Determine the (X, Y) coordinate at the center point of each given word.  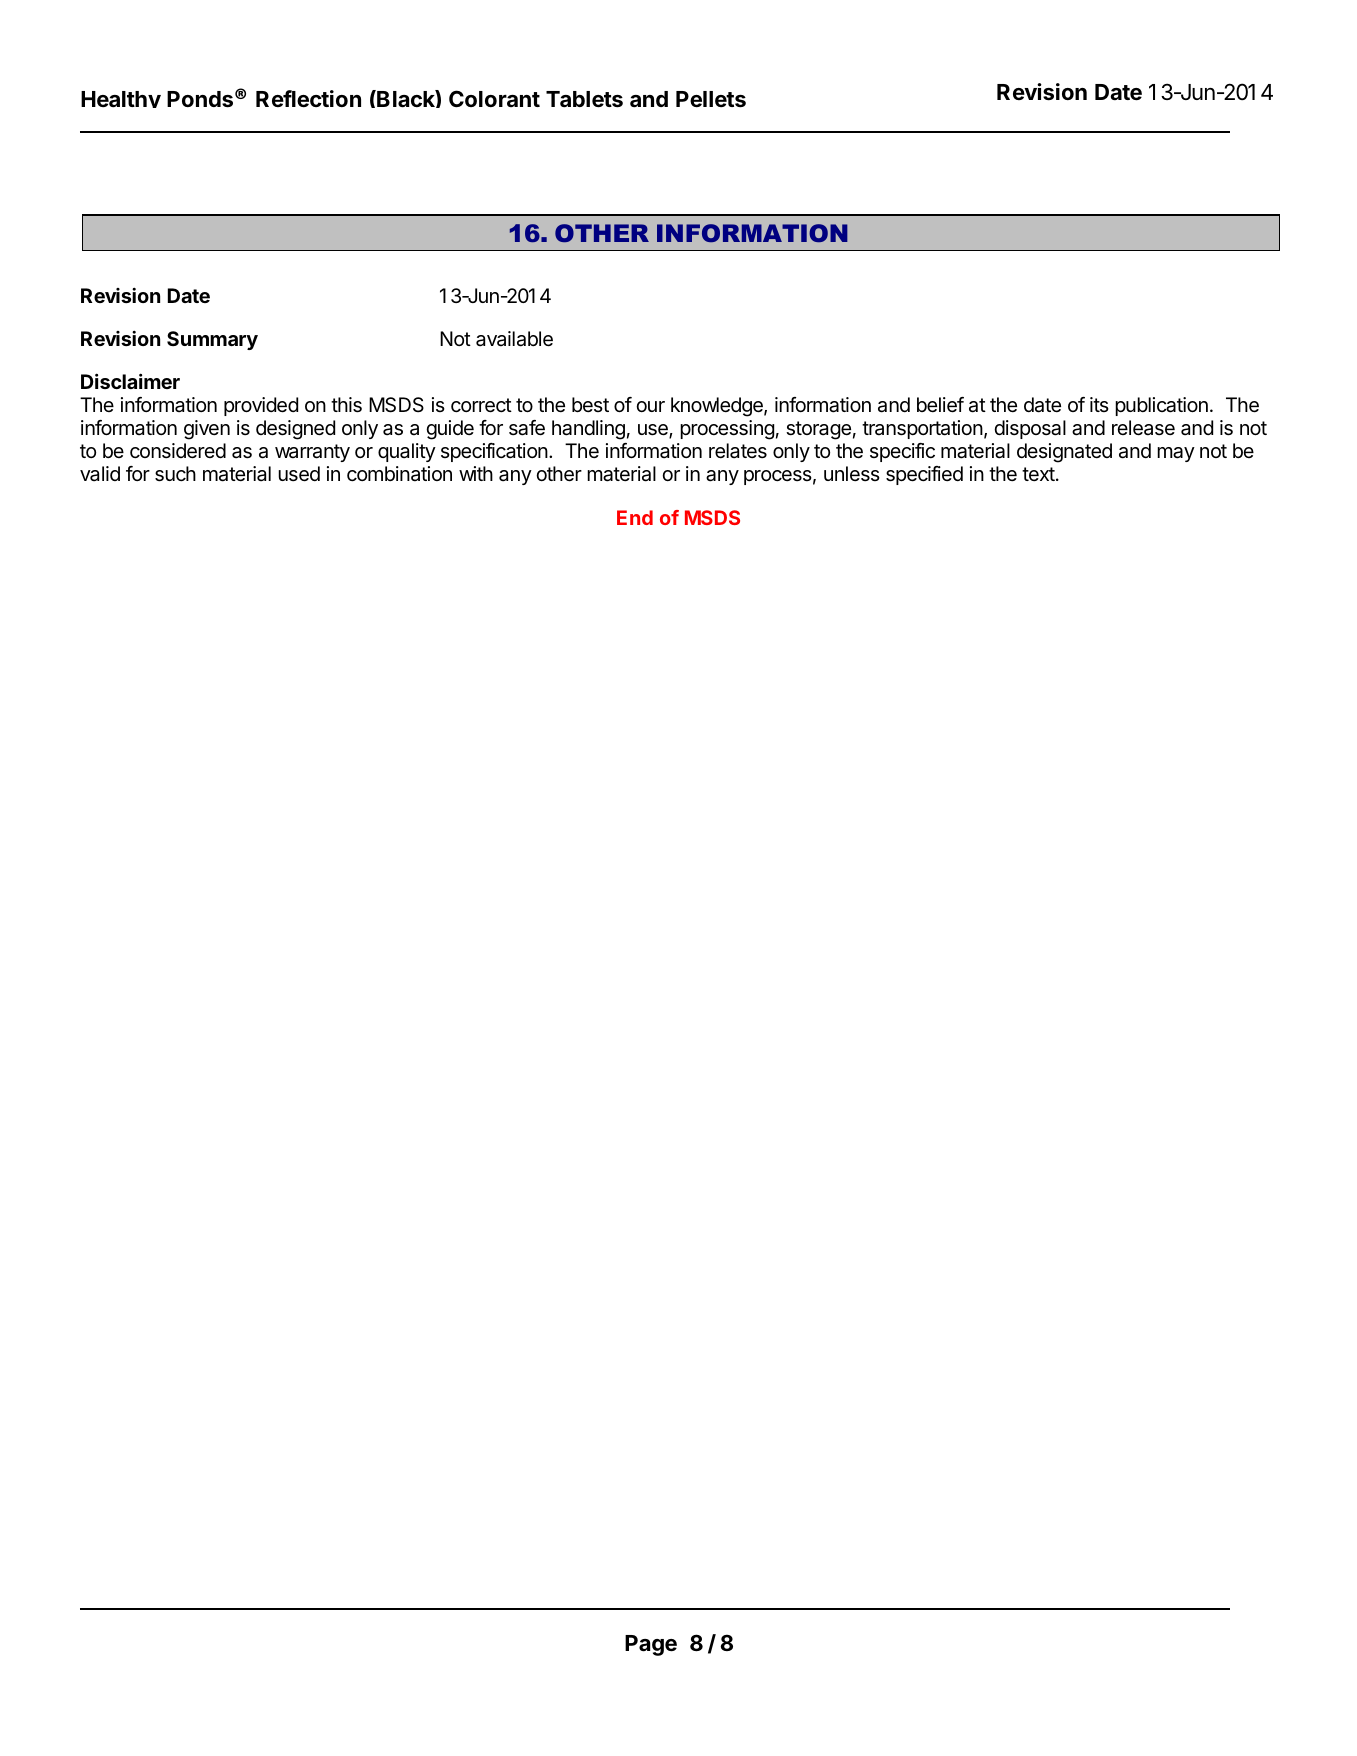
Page (651, 1645)
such (175, 474)
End (635, 517)
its (1099, 404)
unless (852, 473)
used (299, 474)
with (476, 473)
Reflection (308, 99)
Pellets (711, 99)
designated (1064, 453)
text (1038, 474)
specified (924, 475)
